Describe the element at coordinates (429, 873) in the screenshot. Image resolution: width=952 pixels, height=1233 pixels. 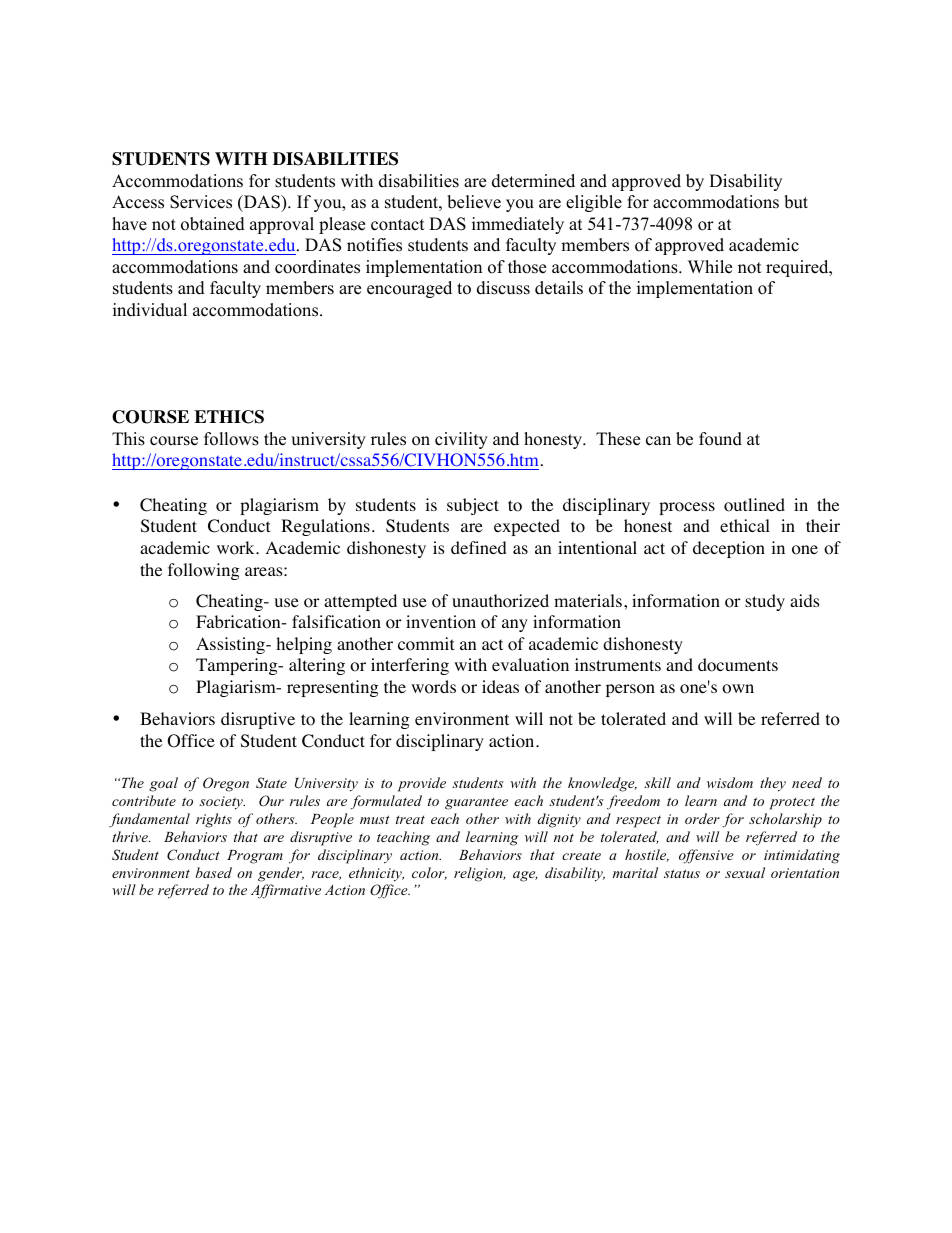
I see `color` at that location.
